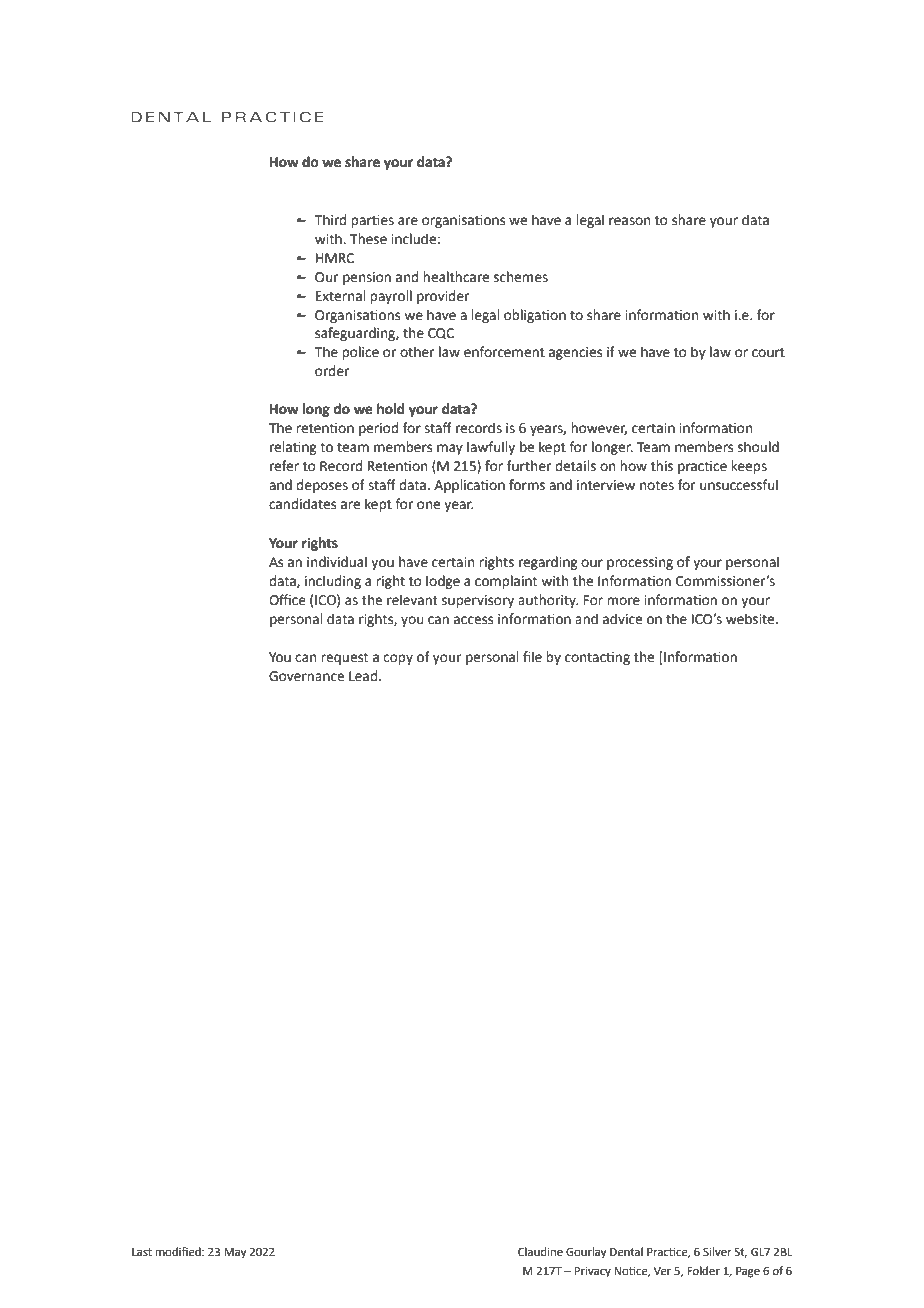  What do you see at coordinates (717, 1251) in the image?
I see `Silver` at bounding box center [717, 1251].
